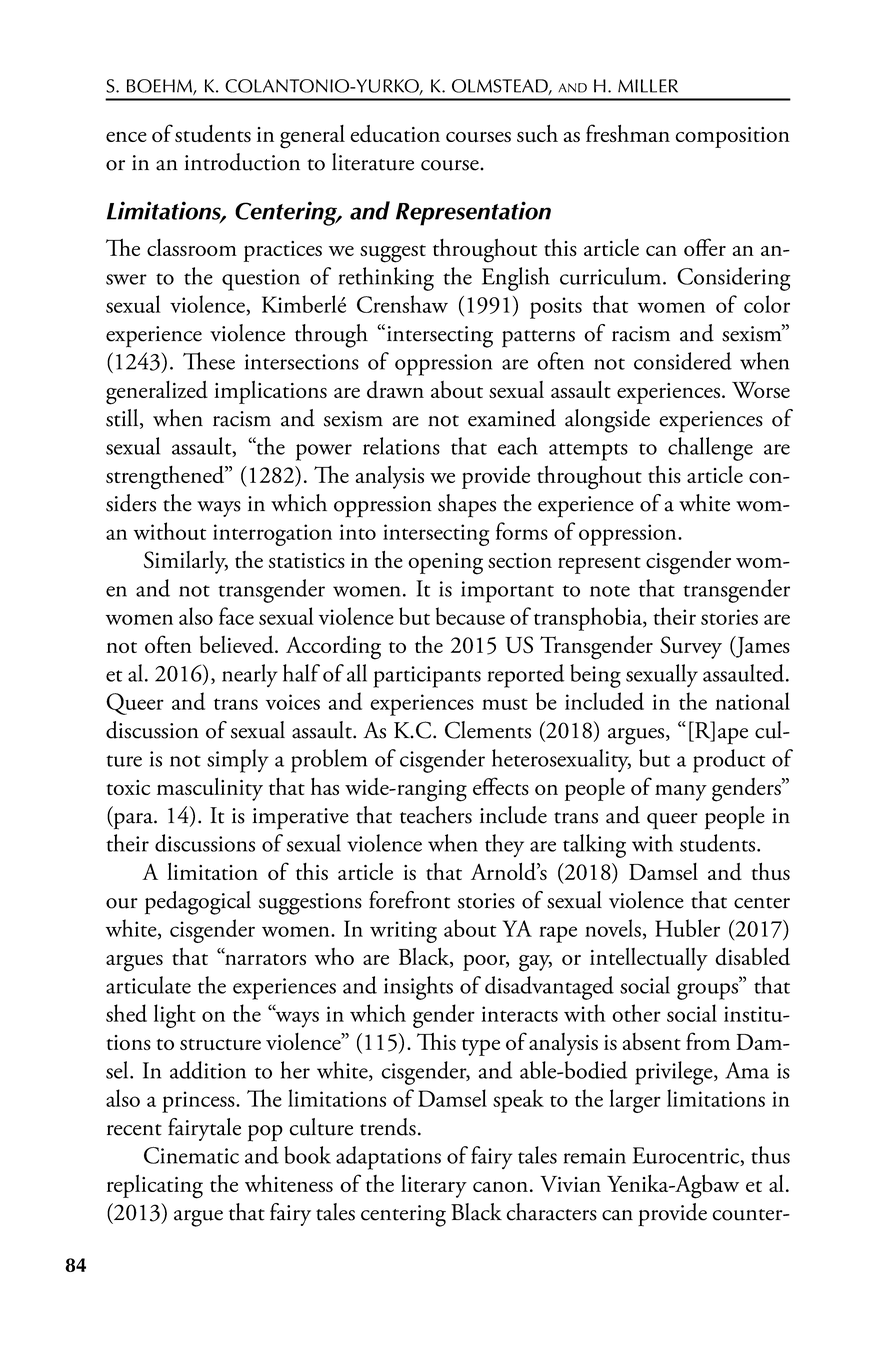 Image resolution: width=896 pixels, height=1345 pixels. I want to click on Survey, so click(691, 647).
